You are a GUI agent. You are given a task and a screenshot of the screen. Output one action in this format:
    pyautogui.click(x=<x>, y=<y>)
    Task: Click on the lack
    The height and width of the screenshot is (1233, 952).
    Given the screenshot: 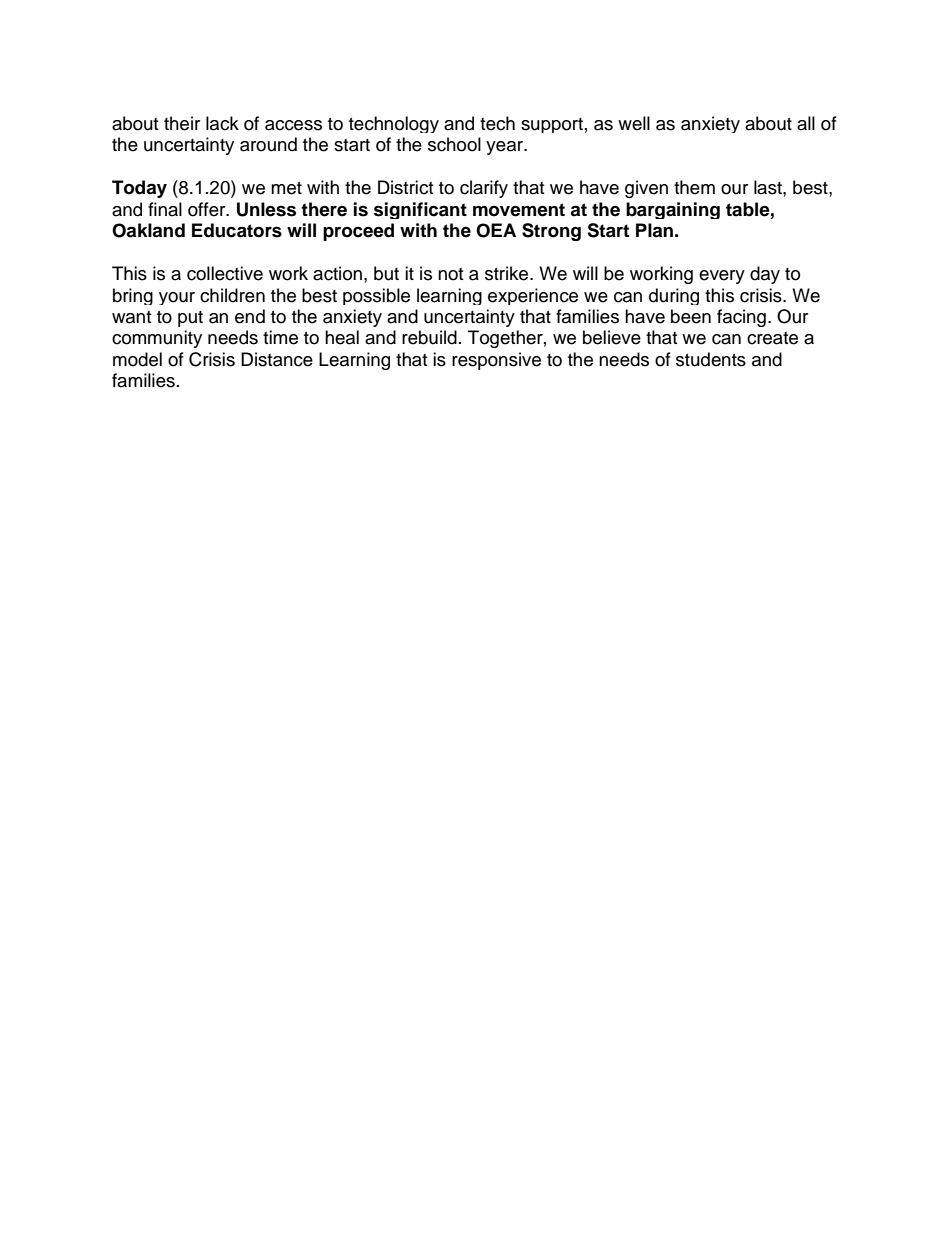 What is the action you would take?
    pyautogui.click(x=222, y=123)
